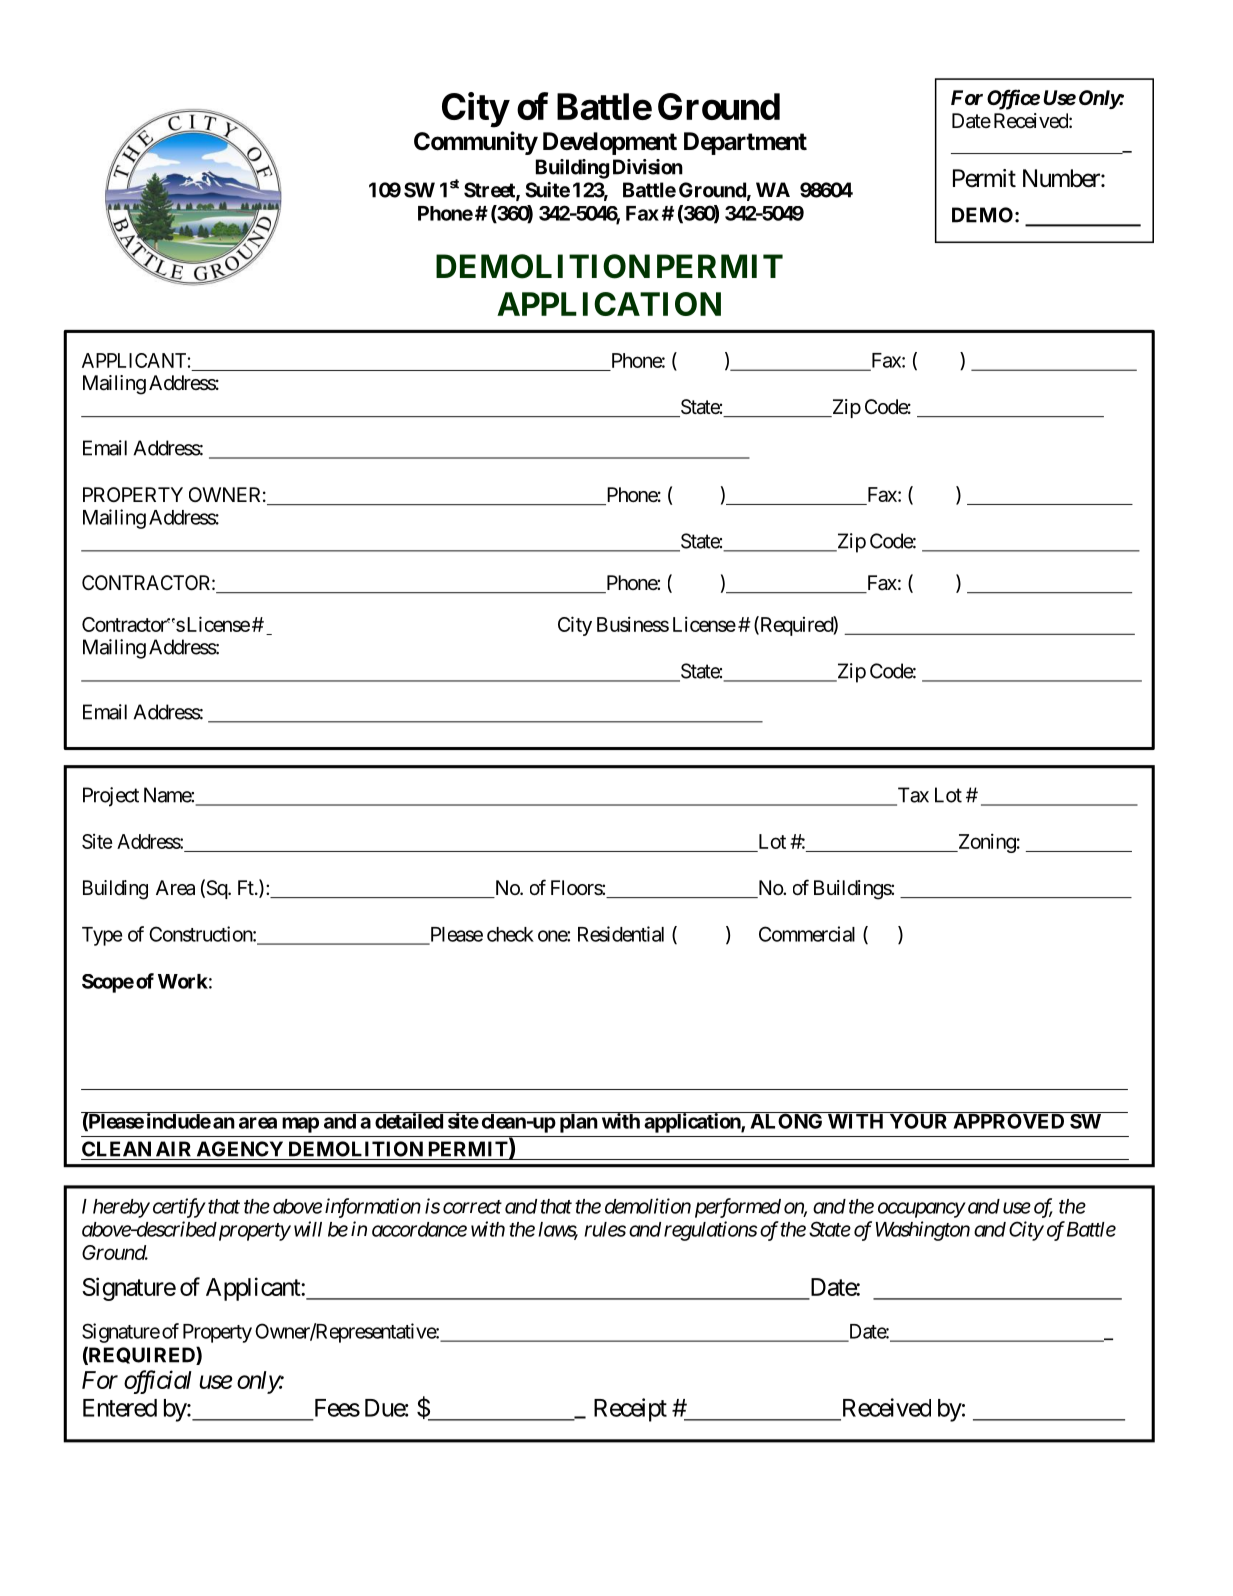 The width and height of the document is (1233, 1596). What do you see at coordinates (745, 143) in the document?
I see `Department` at bounding box center [745, 143].
